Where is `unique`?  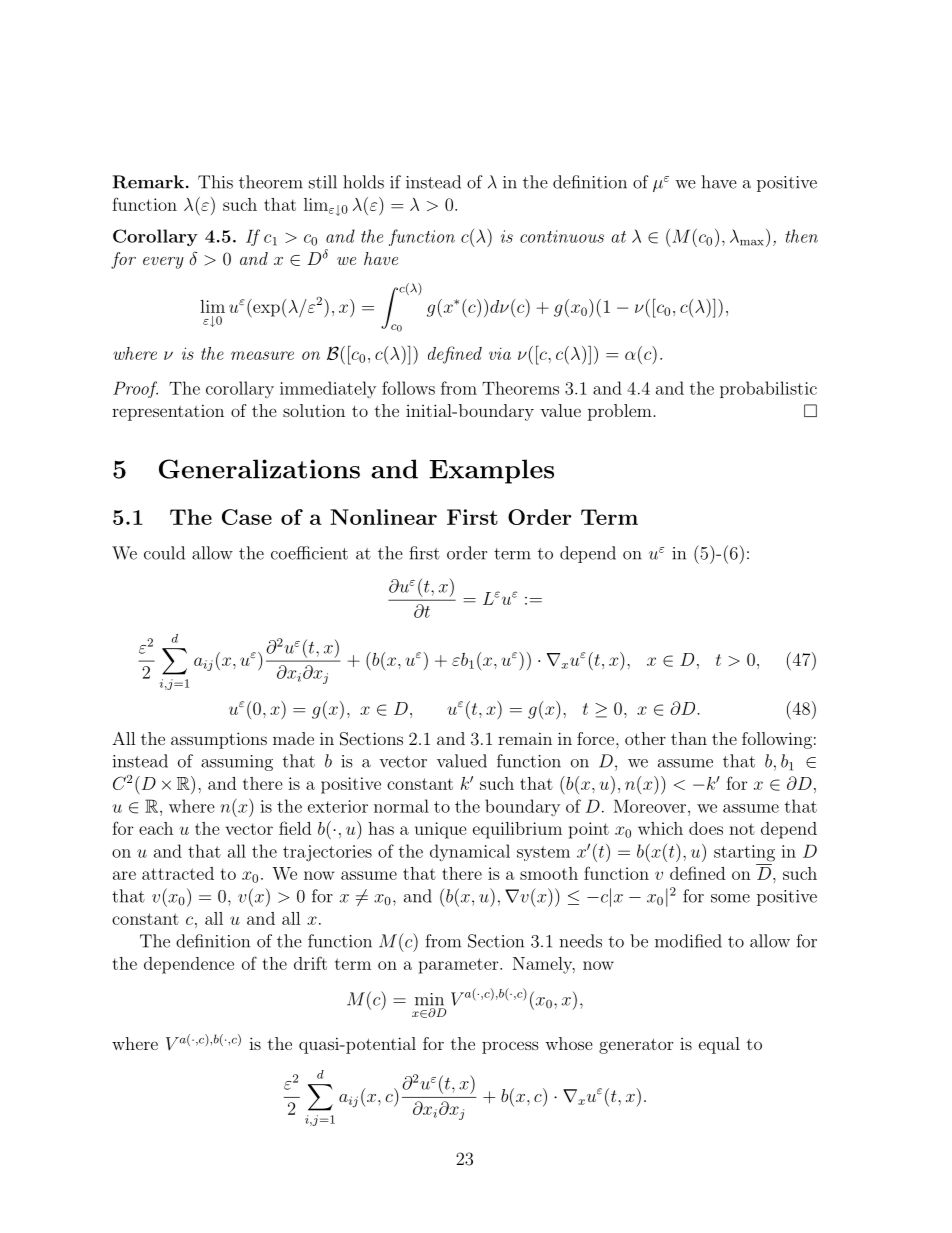 unique is located at coordinates (441, 830).
